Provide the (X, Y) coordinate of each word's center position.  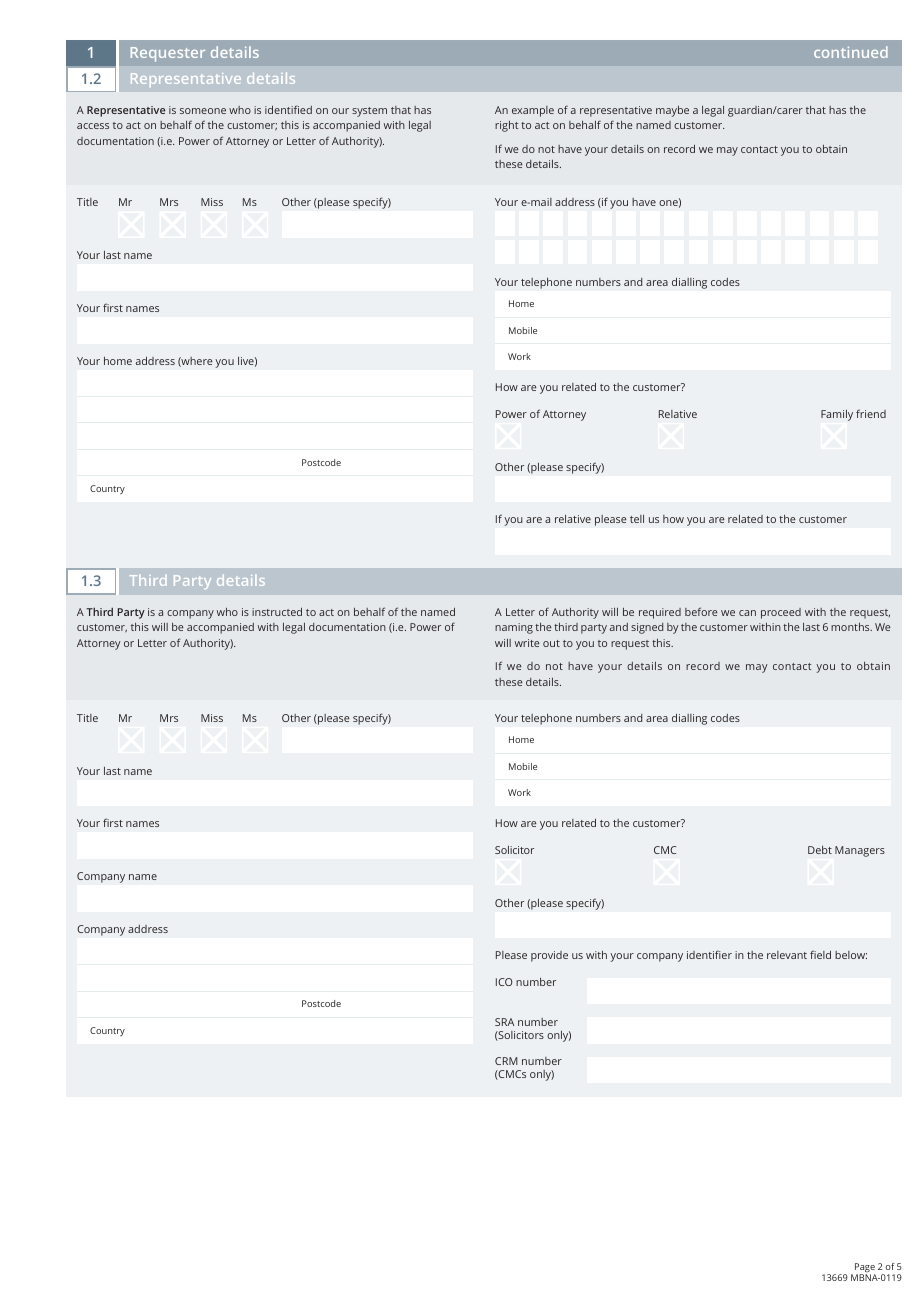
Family (837, 415)
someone (203, 111)
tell (637, 519)
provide (549, 956)
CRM (506, 1061)
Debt (820, 850)
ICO (504, 982)
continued (851, 52)
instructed (277, 612)
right (507, 126)
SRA (504, 1022)
